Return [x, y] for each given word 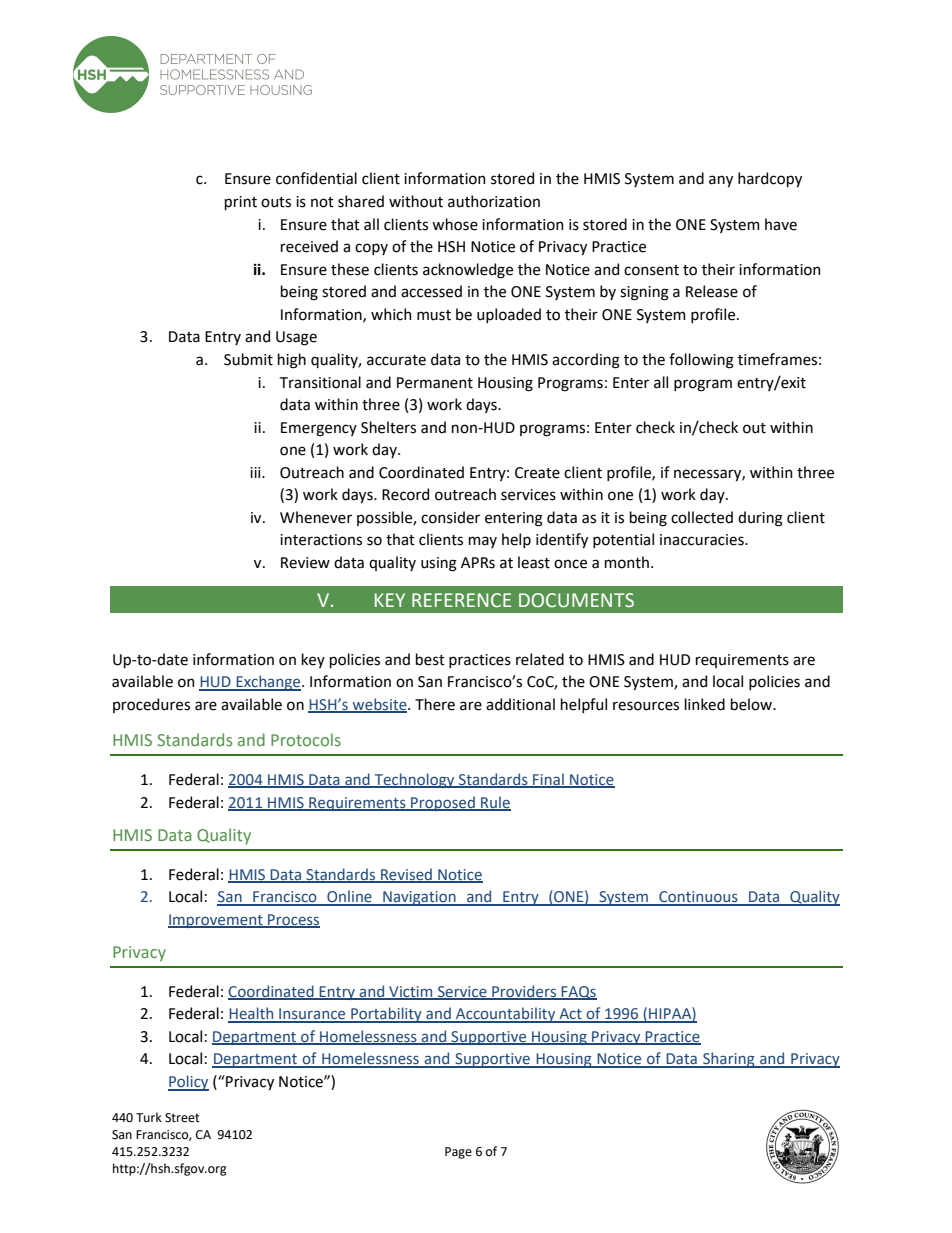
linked [705, 704]
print [241, 203]
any [721, 181]
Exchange [268, 683]
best [430, 659]
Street [182, 1118]
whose [455, 224]
